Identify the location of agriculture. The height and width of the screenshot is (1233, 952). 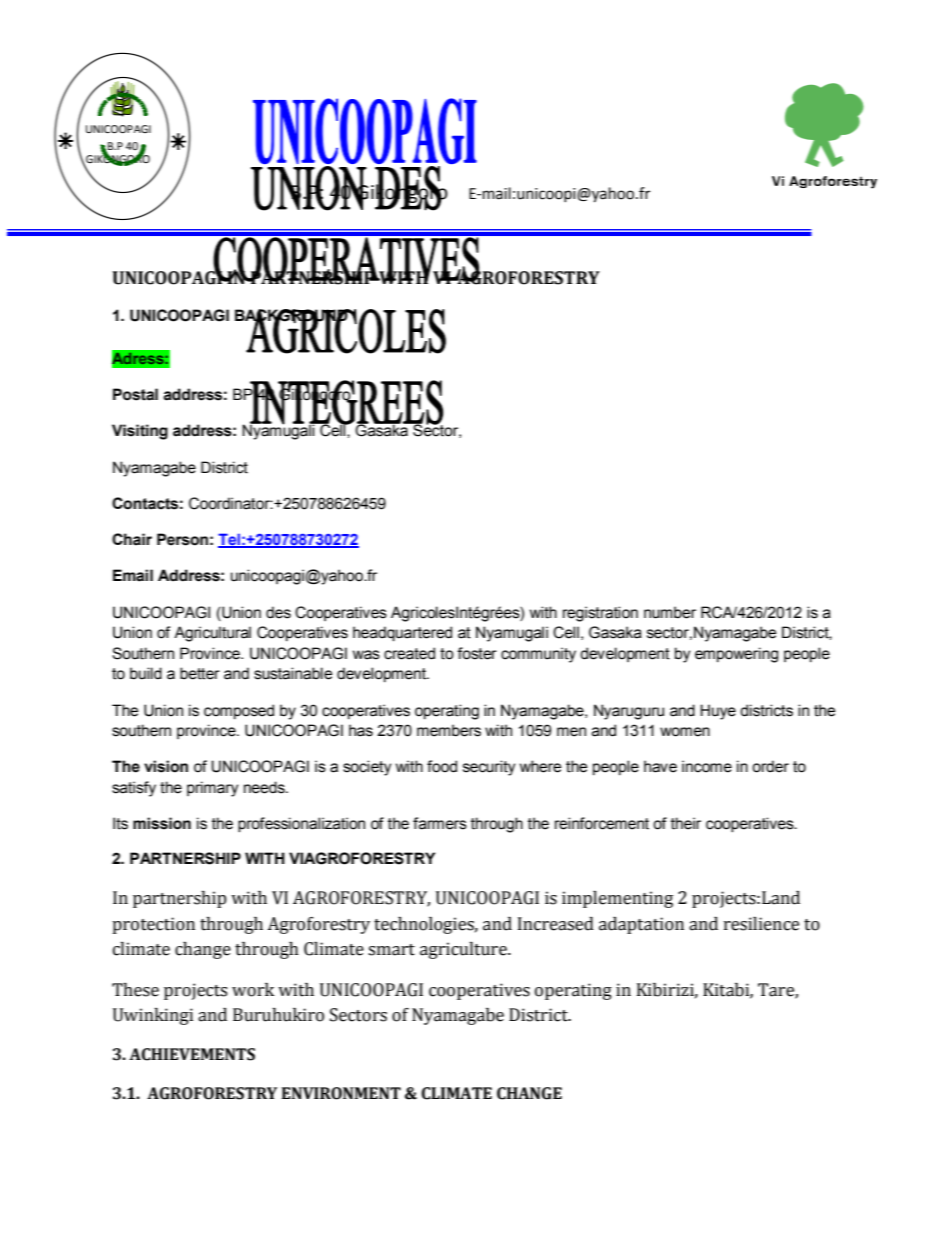
(464, 950).
